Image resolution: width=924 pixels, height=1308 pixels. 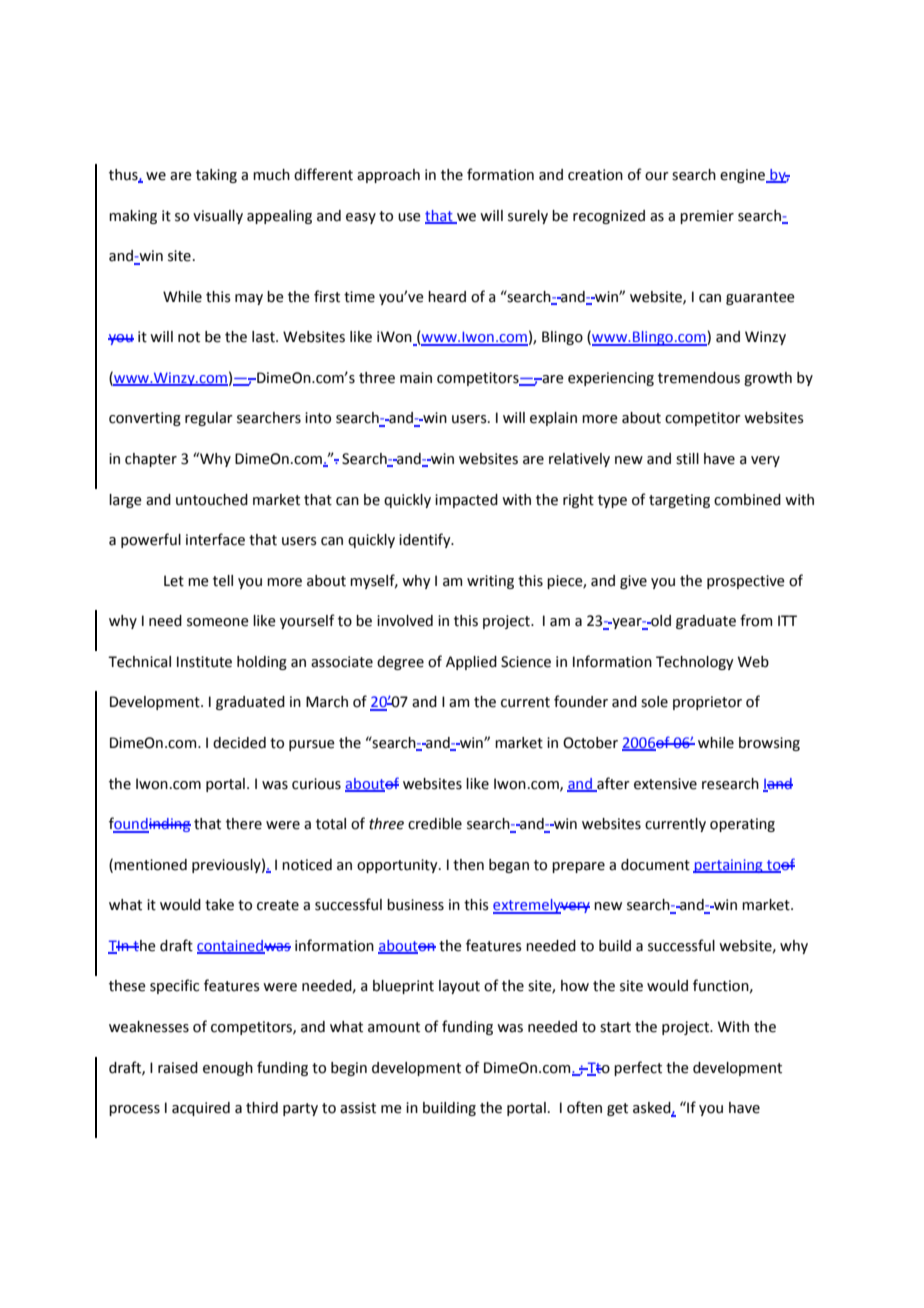 What do you see at coordinates (707, 217) in the image?
I see `premier` at bounding box center [707, 217].
